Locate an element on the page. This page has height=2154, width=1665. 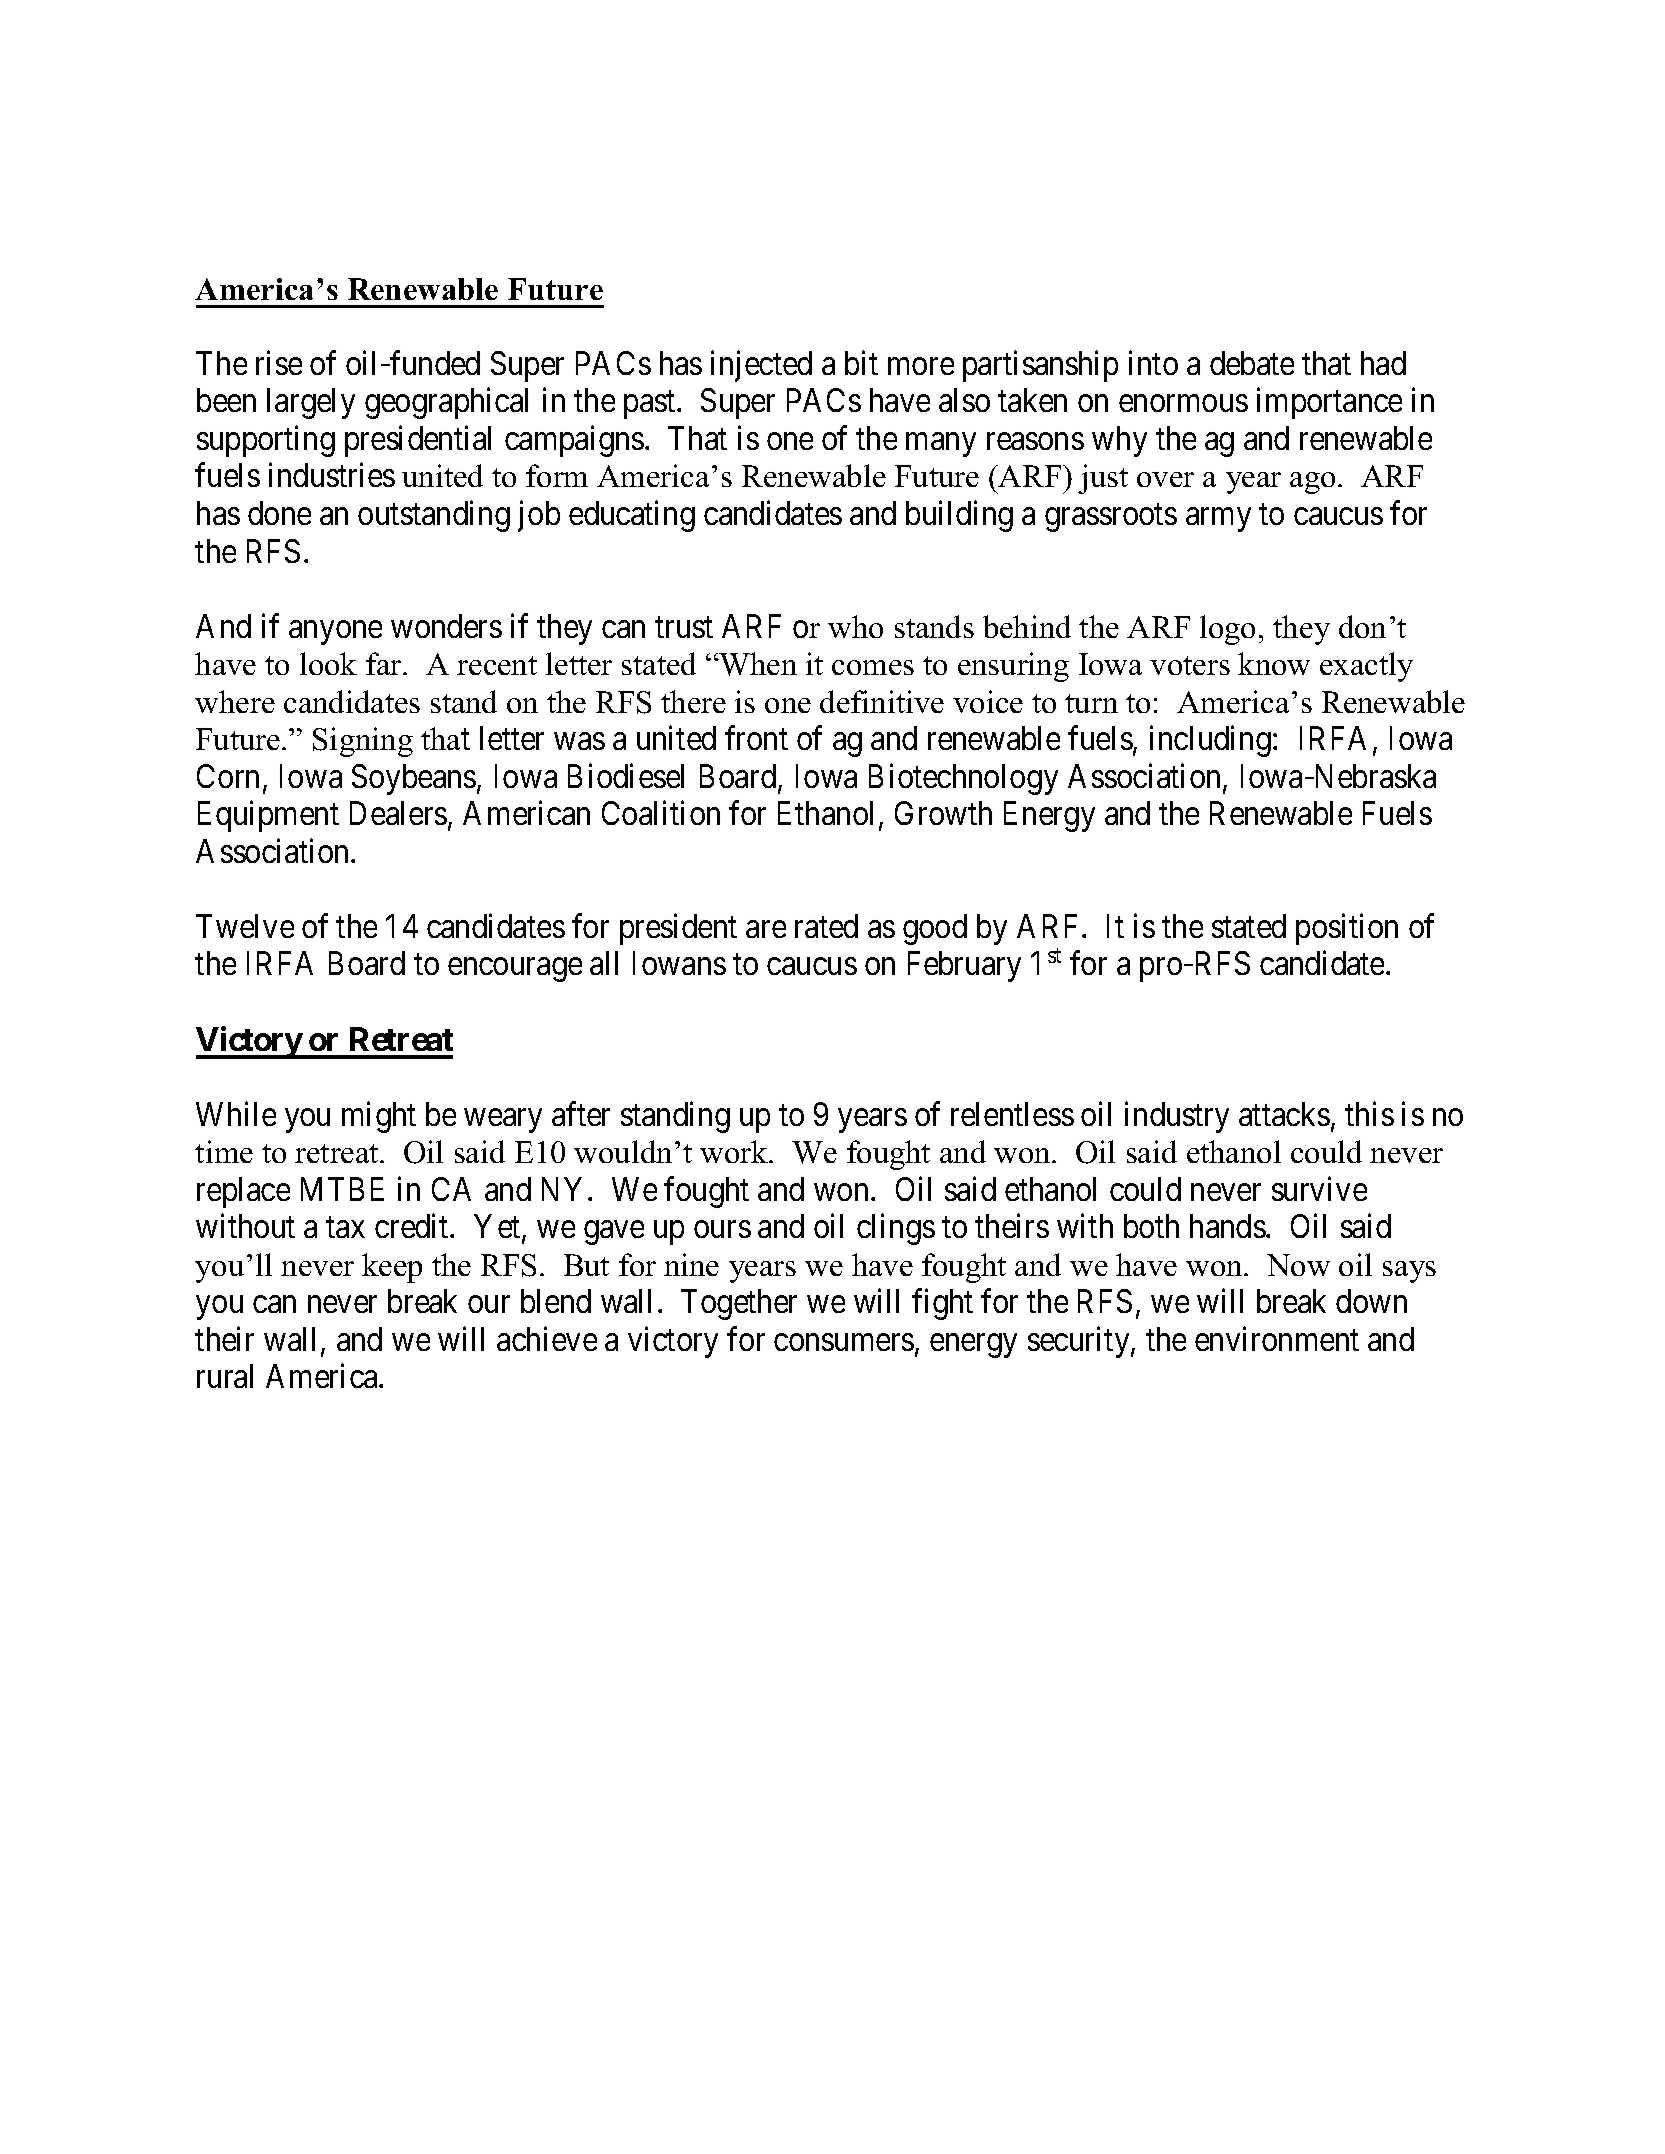
encourage is located at coordinates (515, 970).
